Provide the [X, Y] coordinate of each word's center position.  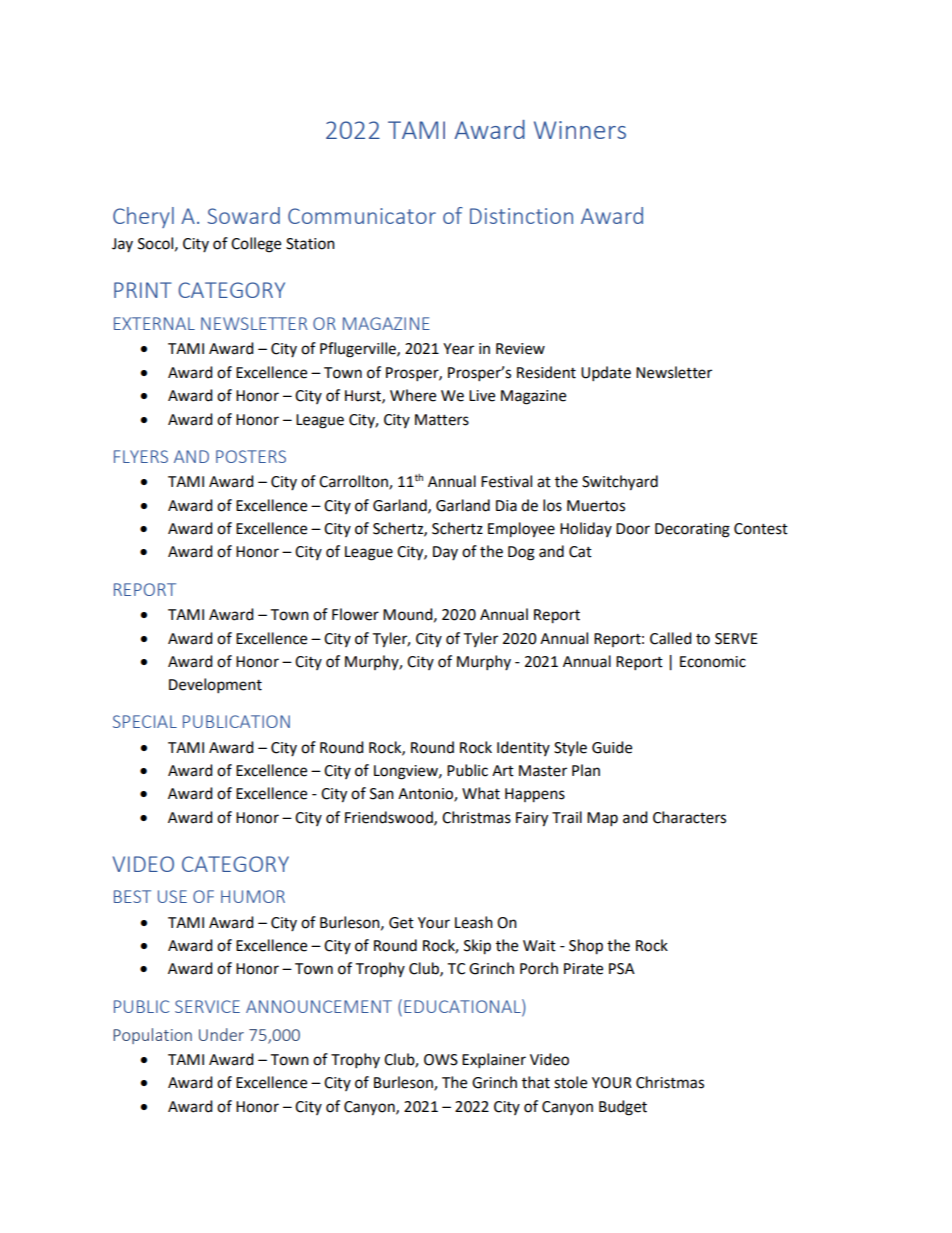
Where [413, 395]
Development [215, 686]
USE [172, 896]
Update [606, 374]
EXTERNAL [154, 323]
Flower [355, 614]
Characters [689, 817]
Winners [580, 130]
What [481, 793]
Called [671, 638]
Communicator [362, 216]
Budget [623, 1108]
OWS [441, 1060]
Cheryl [143, 217]
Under [221, 1034]
